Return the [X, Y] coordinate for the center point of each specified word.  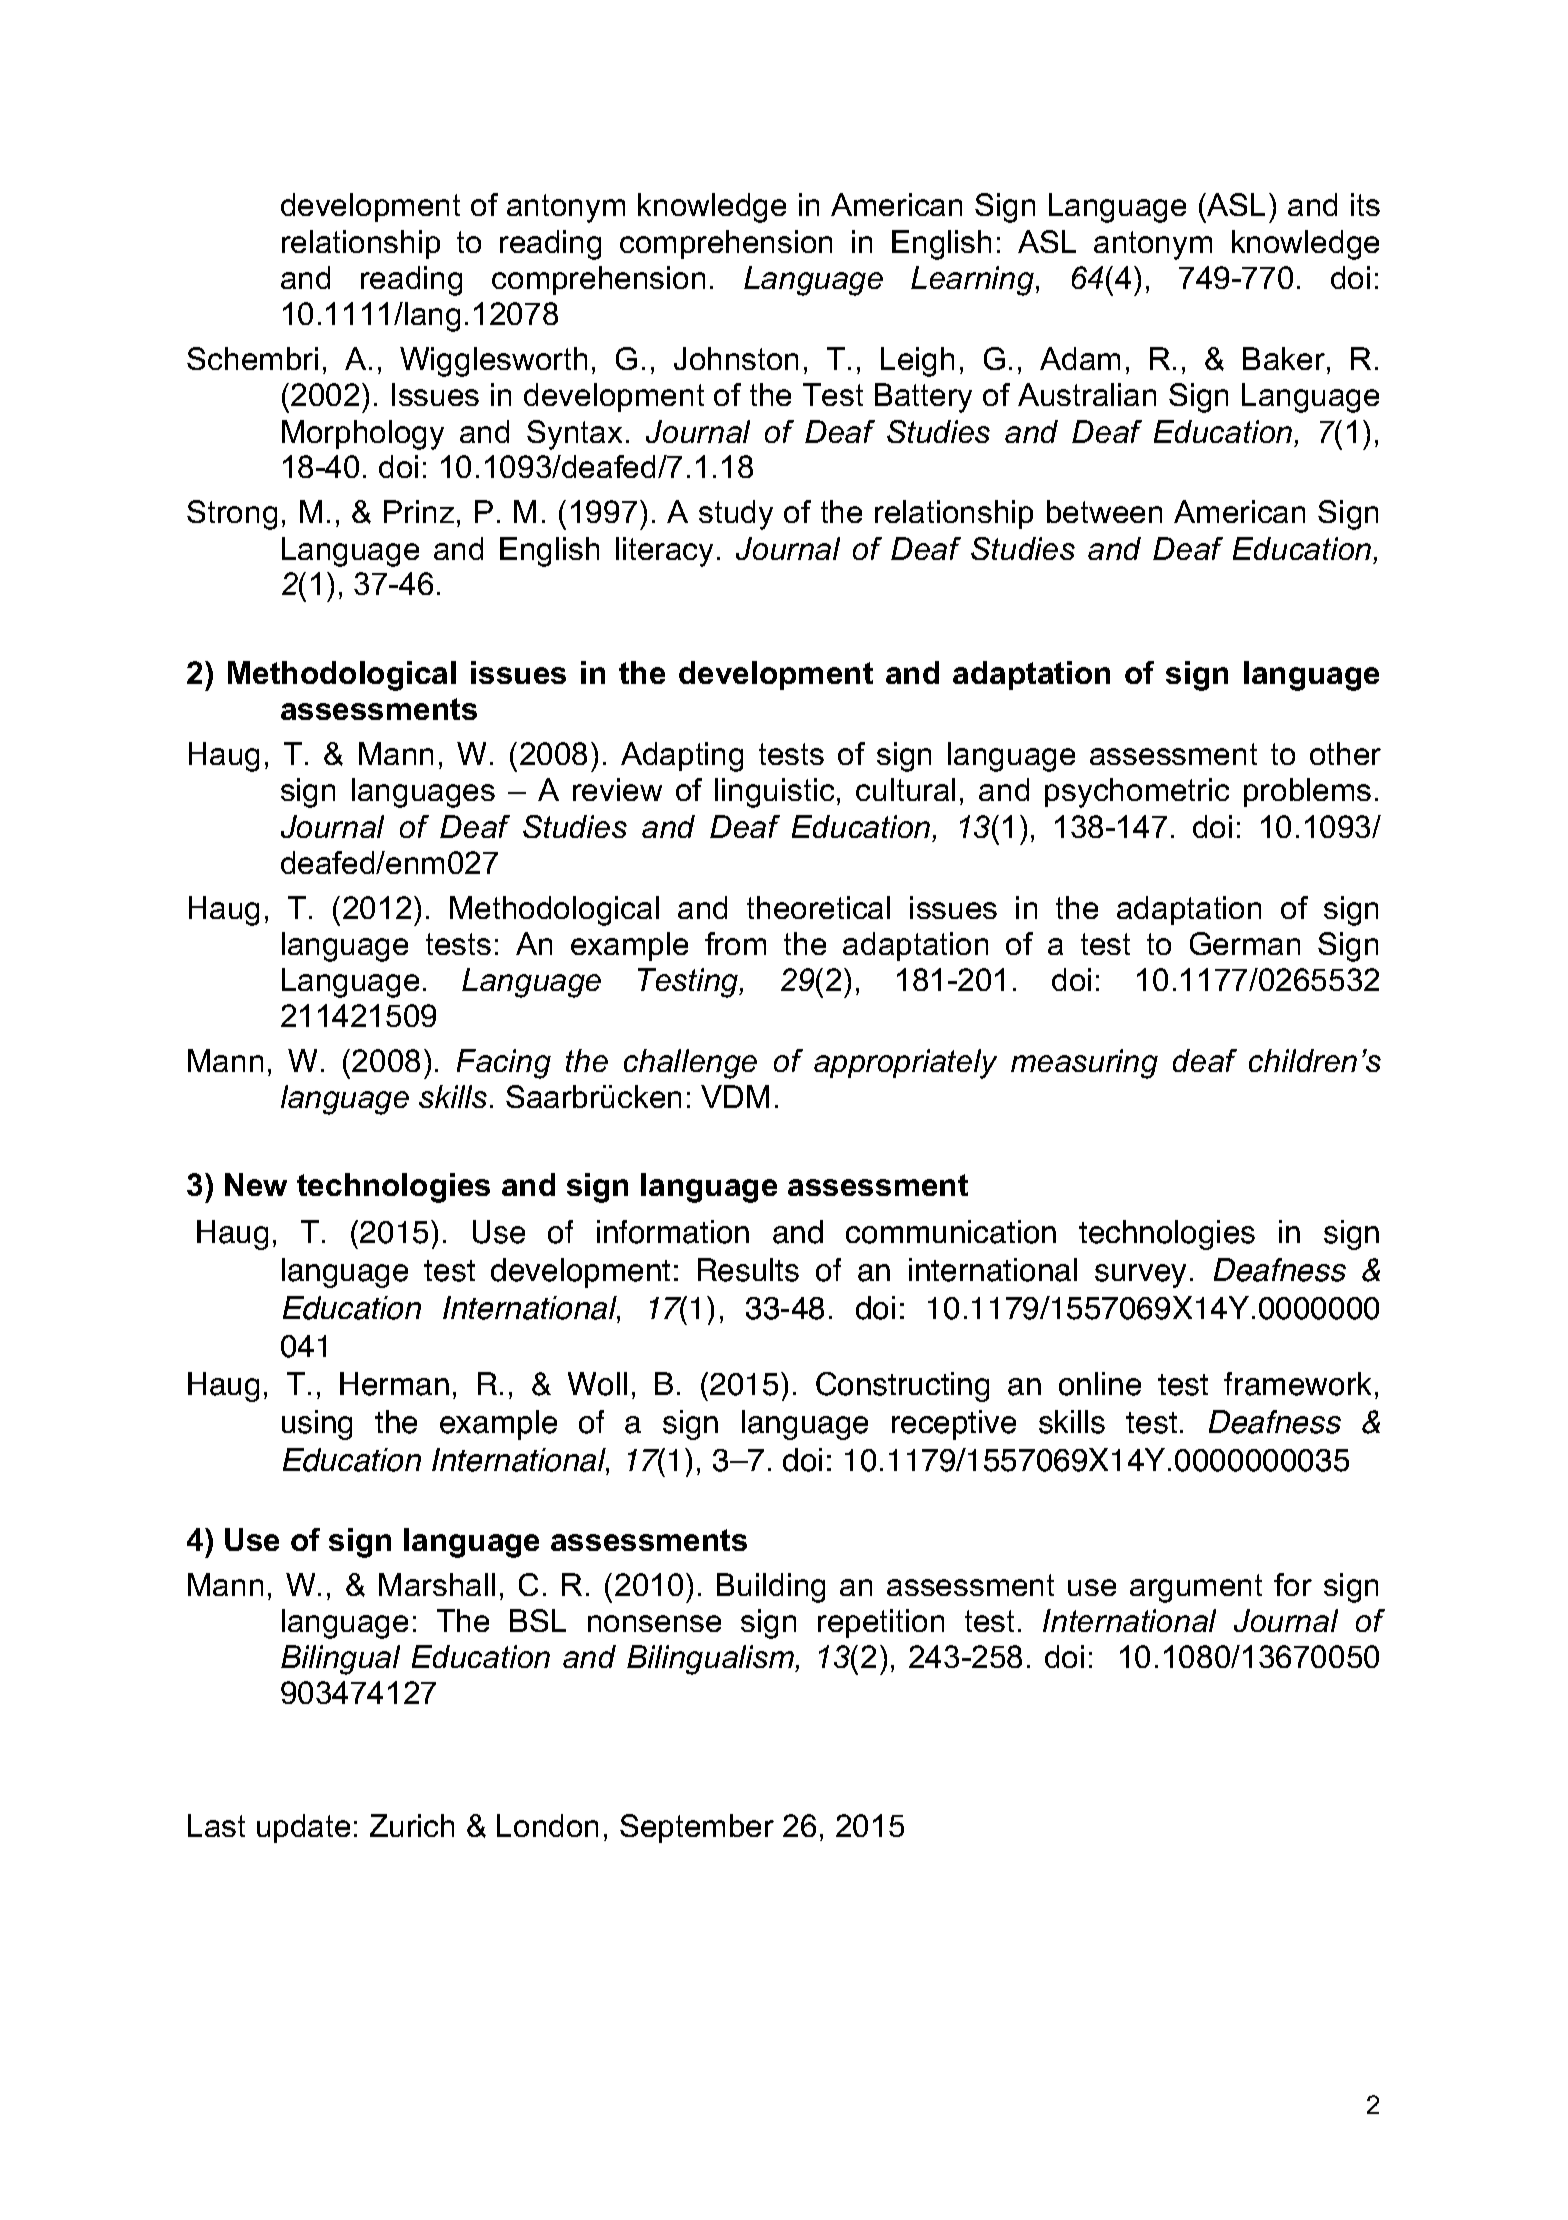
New [256, 1184]
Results [748, 1270]
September [697, 1828]
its [1365, 204]
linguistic [774, 793]
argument [1196, 1588]
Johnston [736, 358]
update [303, 1828]
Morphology [363, 435]
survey [1140, 1276]
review [617, 789]
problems [1307, 792]
